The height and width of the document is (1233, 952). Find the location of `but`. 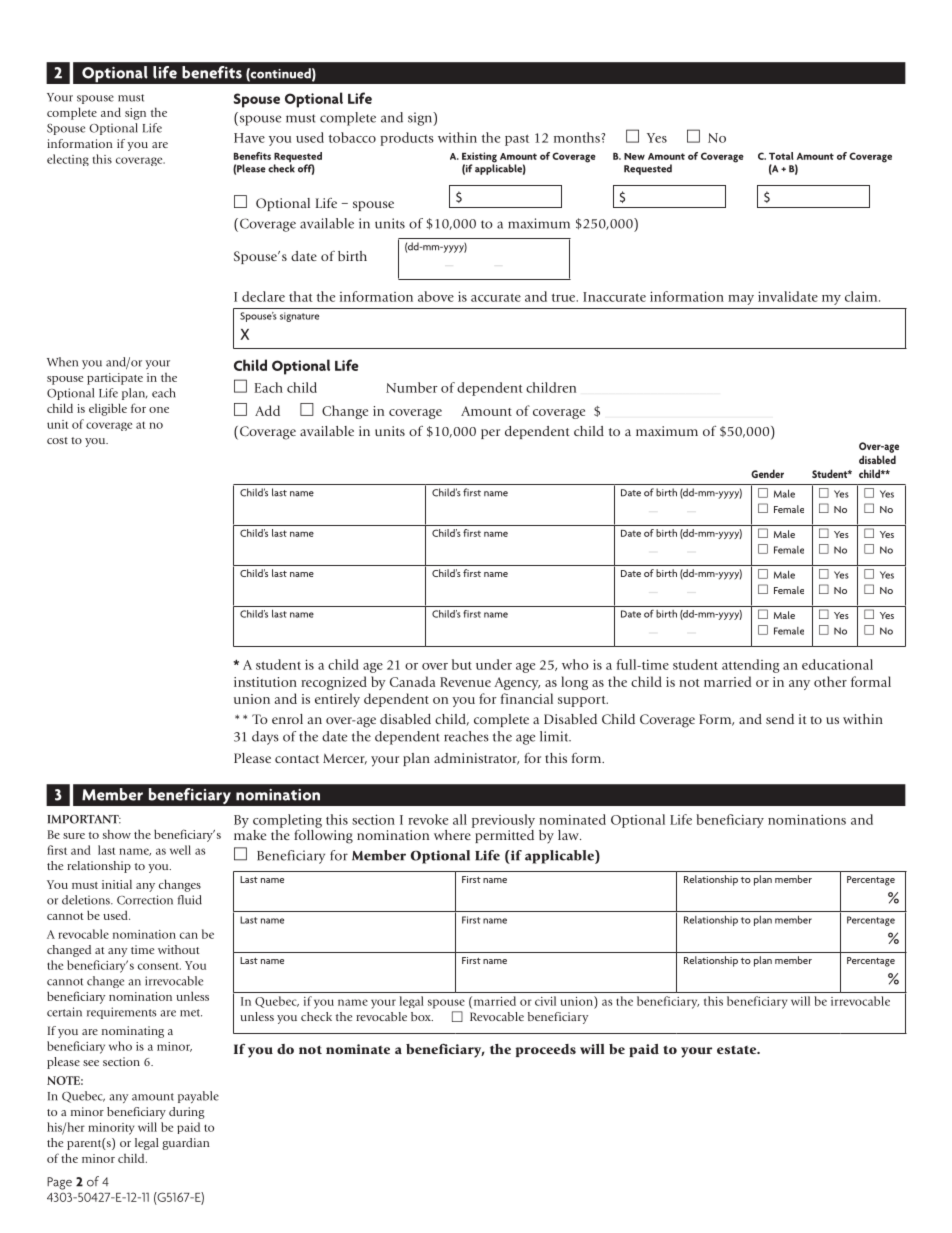

but is located at coordinates (462, 664).
